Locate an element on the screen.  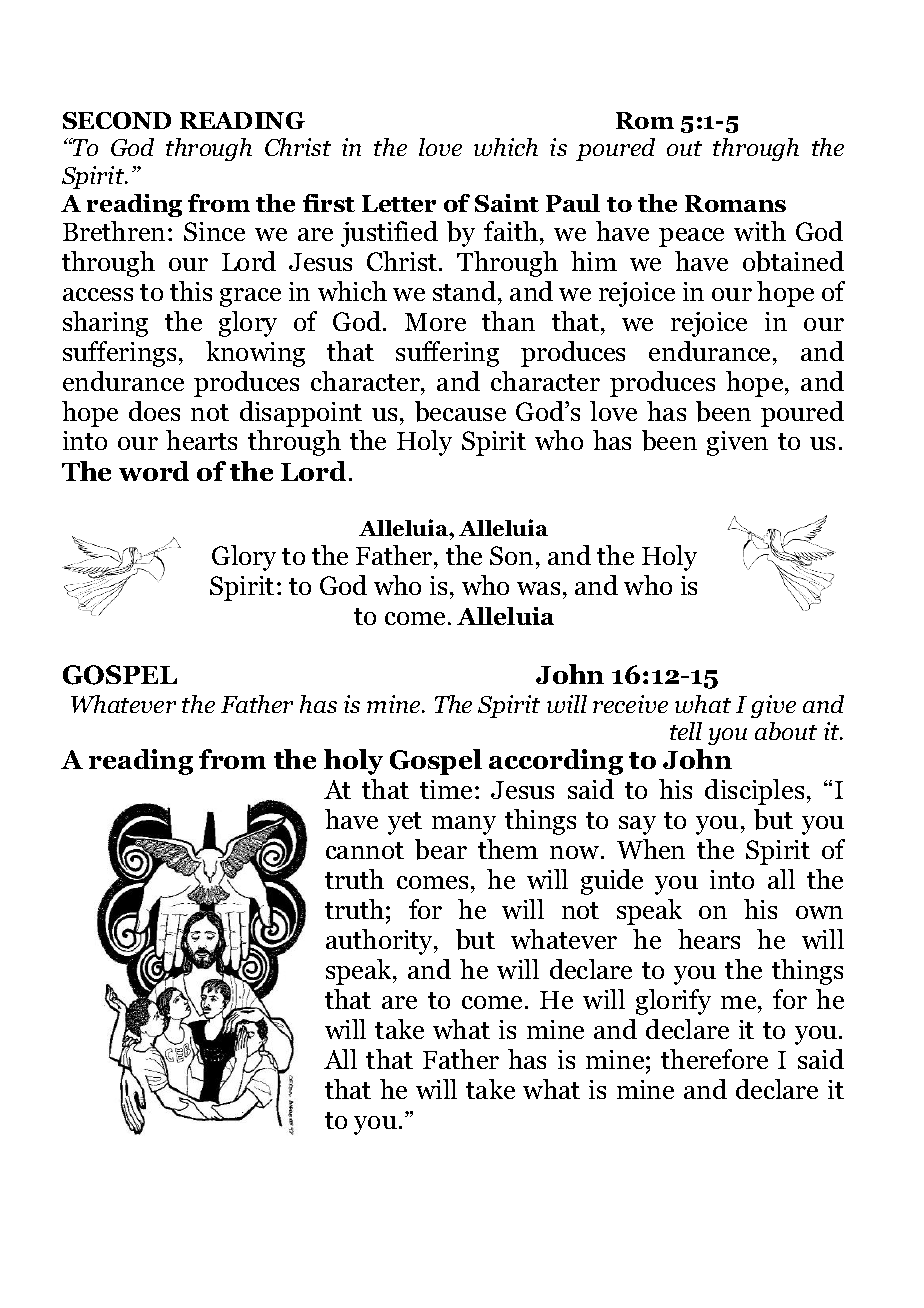
Romans is located at coordinates (735, 203).
